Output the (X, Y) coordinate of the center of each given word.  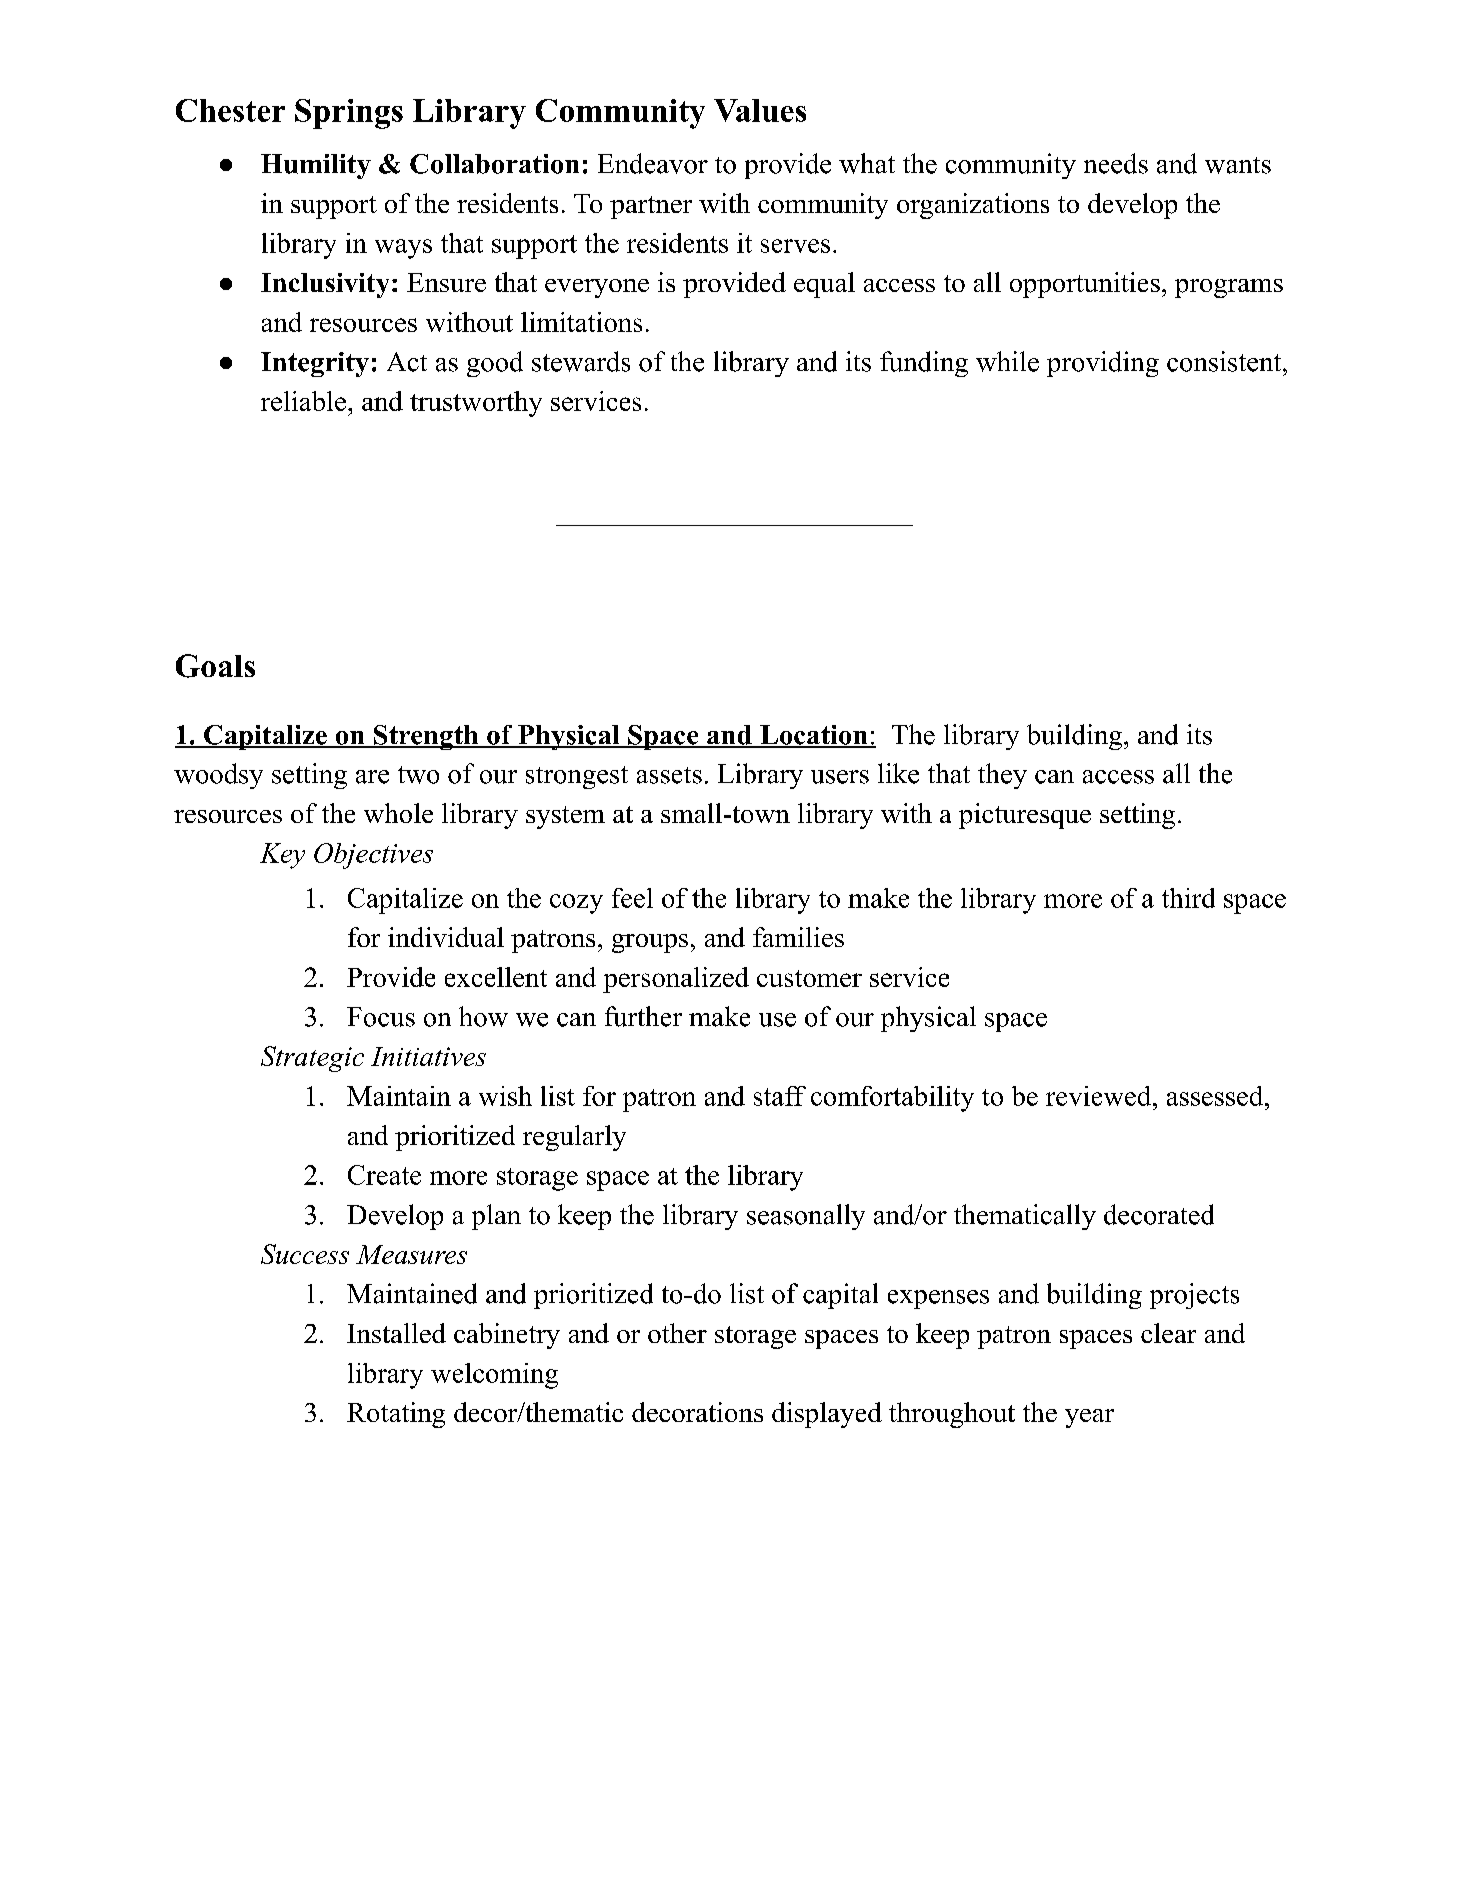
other (677, 1333)
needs (1116, 163)
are (372, 777)
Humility (316, 166)
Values (760, 110)
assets (669, 775)
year (1089, 1418)
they (1002, 776)
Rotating (396, 1415)
